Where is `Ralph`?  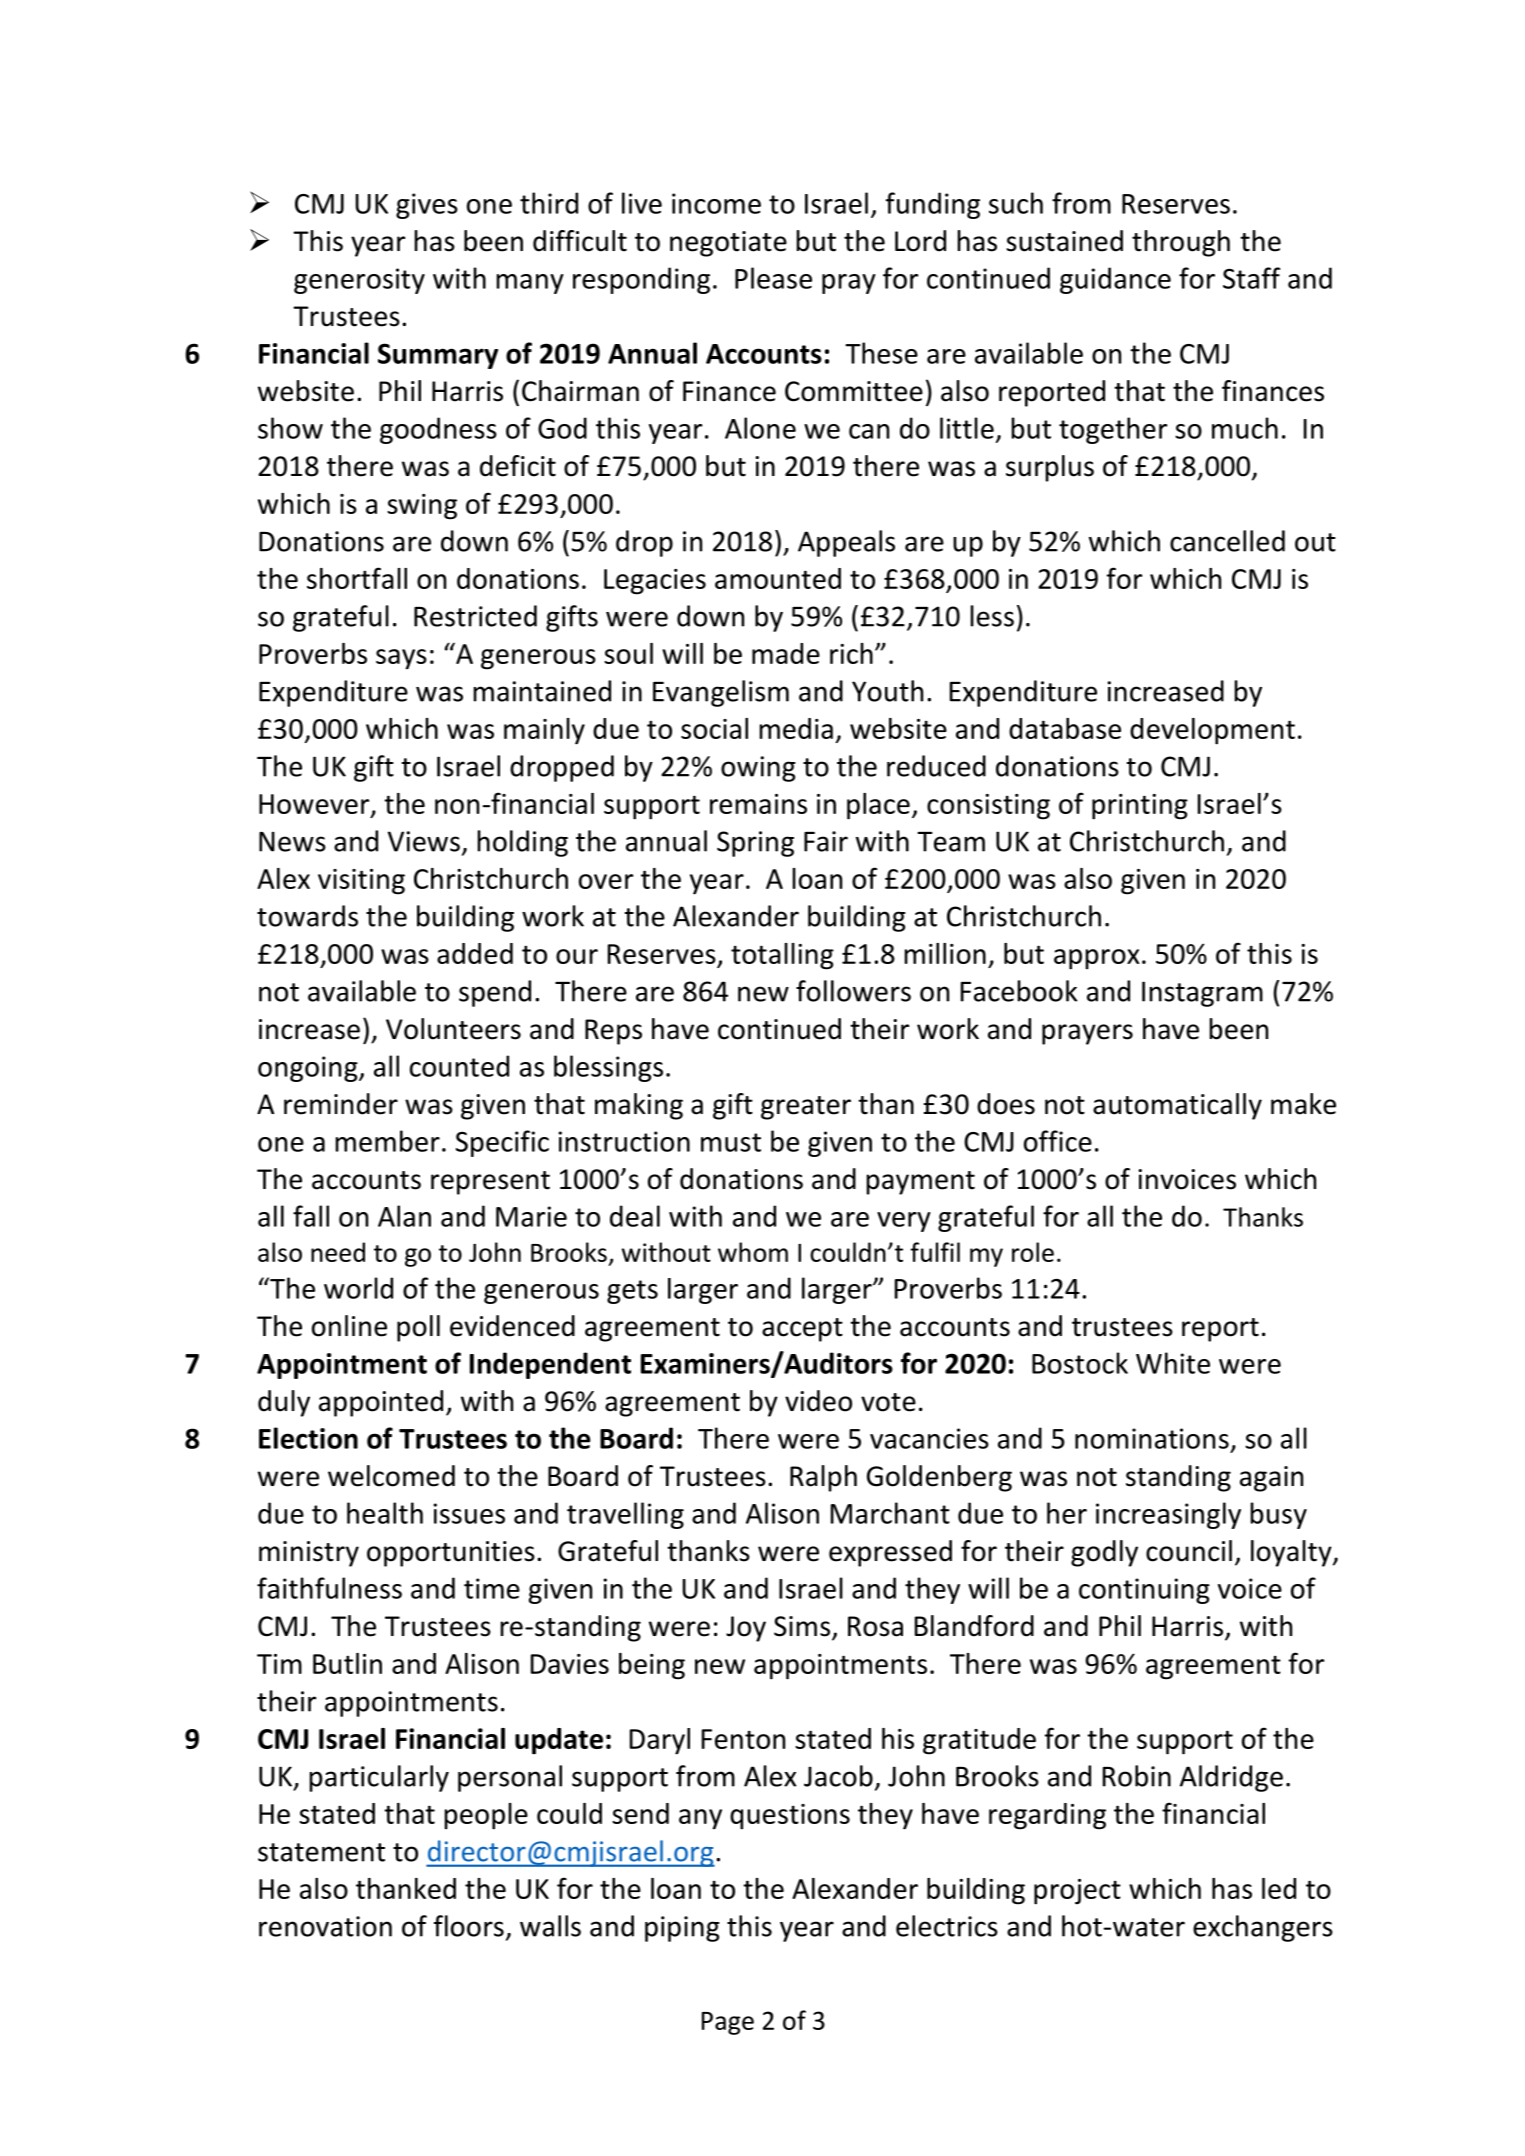 Ralph is located at coordinates (823, 1478).
